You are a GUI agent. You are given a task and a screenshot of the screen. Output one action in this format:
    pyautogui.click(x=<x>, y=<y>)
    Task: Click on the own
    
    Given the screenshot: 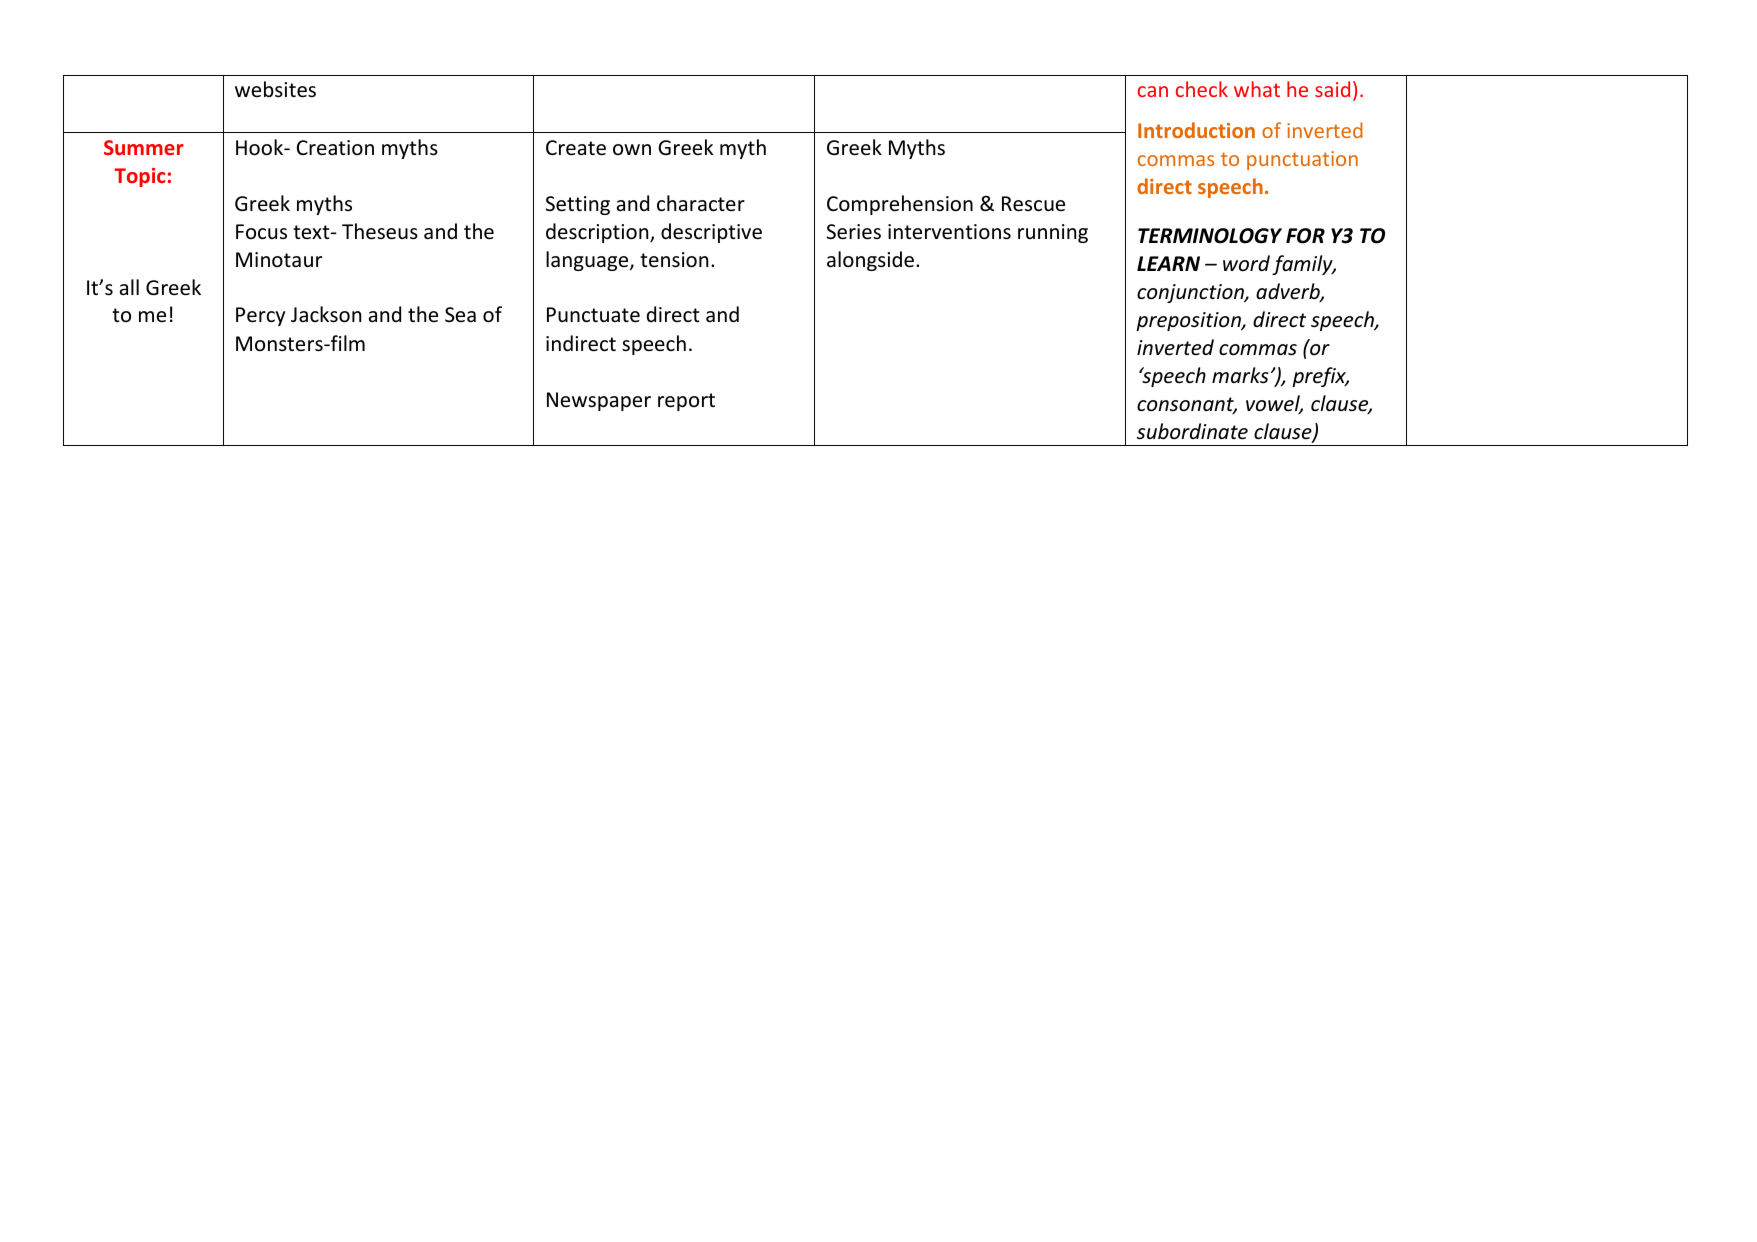 What is the action you would take?
    pyautogui.click(x=632, y=149)
